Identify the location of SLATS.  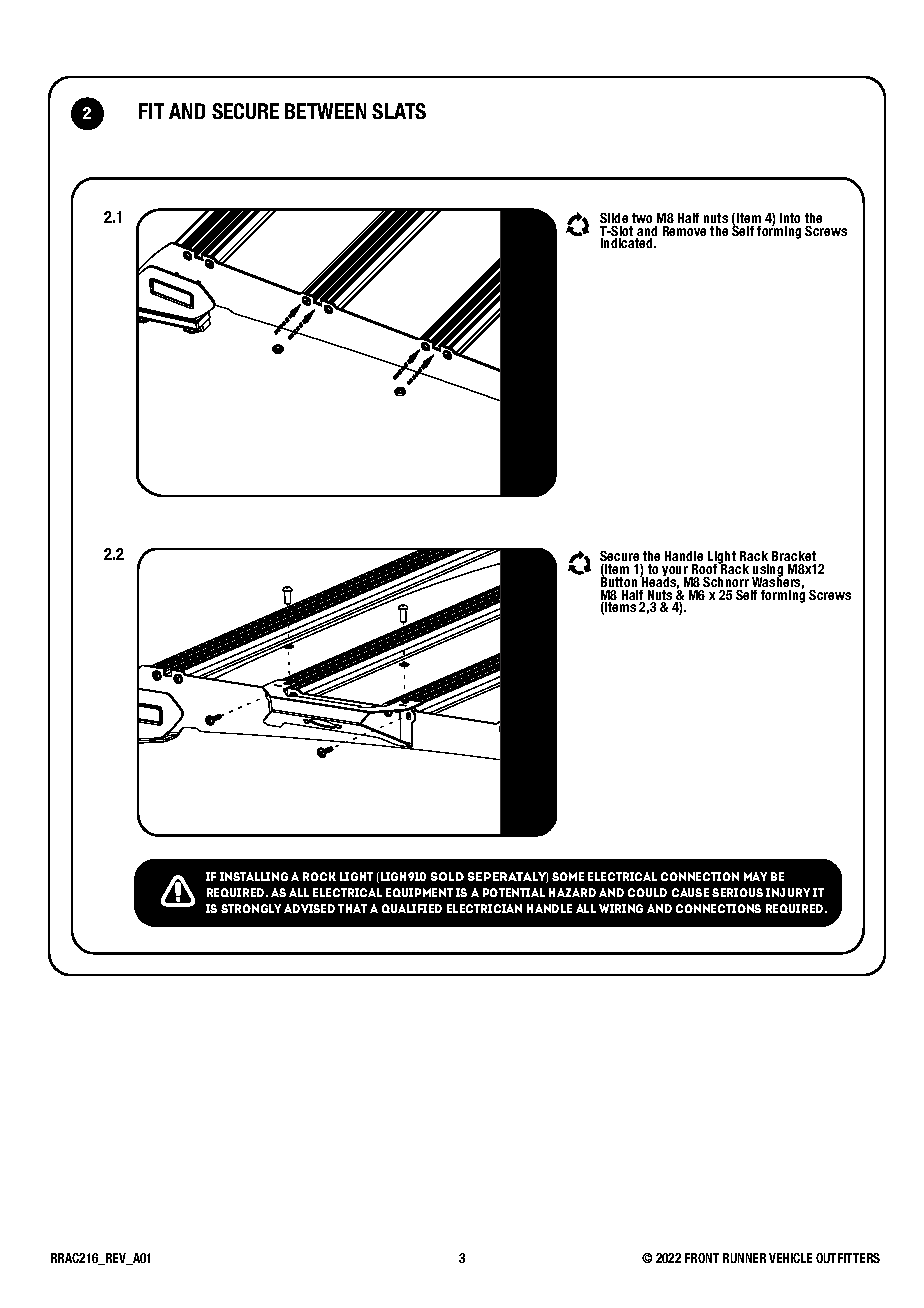
(399, 111).
